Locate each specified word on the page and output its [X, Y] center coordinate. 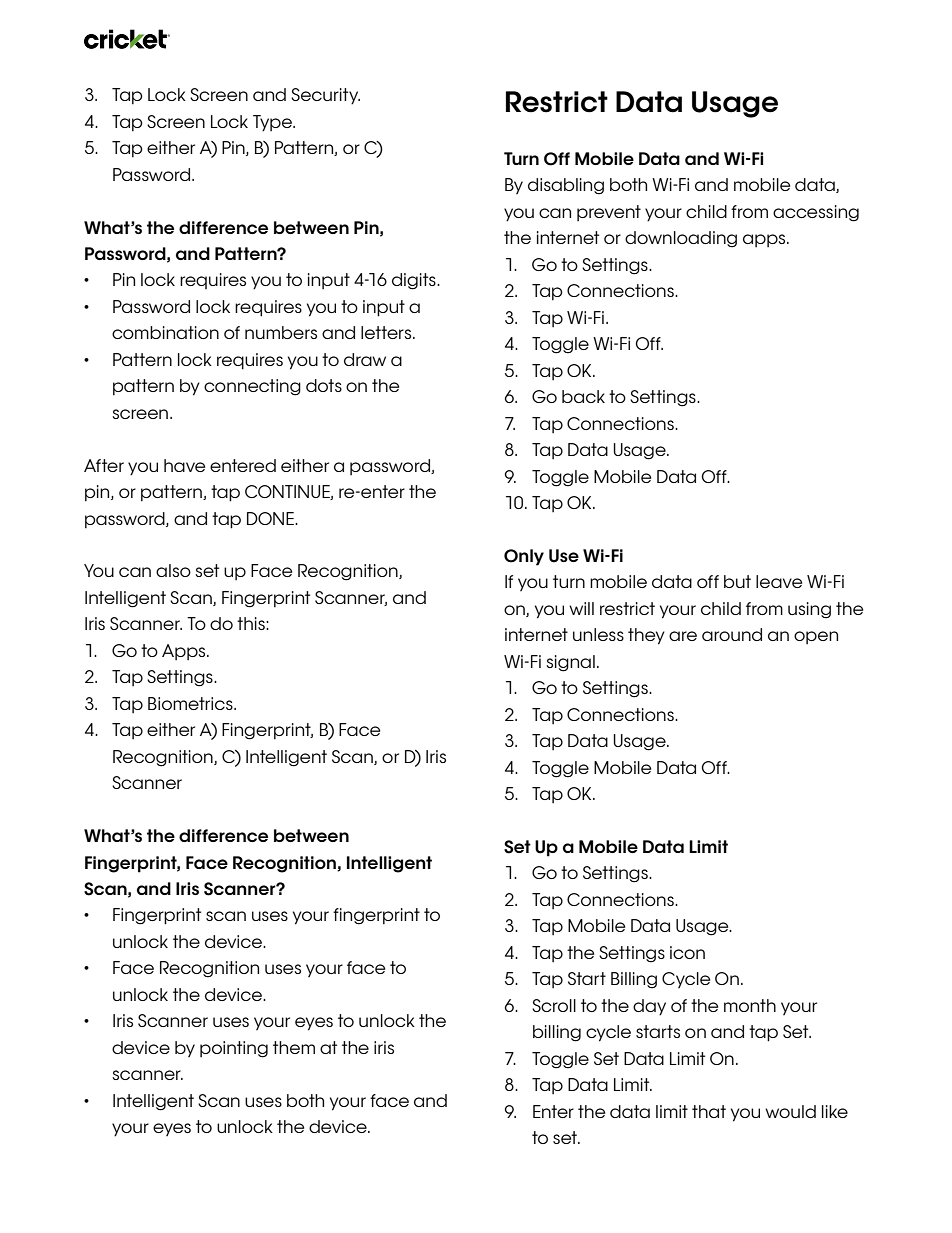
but [737, 581]
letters [387, 332]
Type [273, 123]
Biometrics [191, 703]
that [709, 1111]
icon [687, 952]
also [173, 570]
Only [524, 557]
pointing [234, 1049]
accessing [816, 213]
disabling [566, 186]
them [294, 1047]
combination [165, 332]
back [583, 396]
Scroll [554, 1005]
